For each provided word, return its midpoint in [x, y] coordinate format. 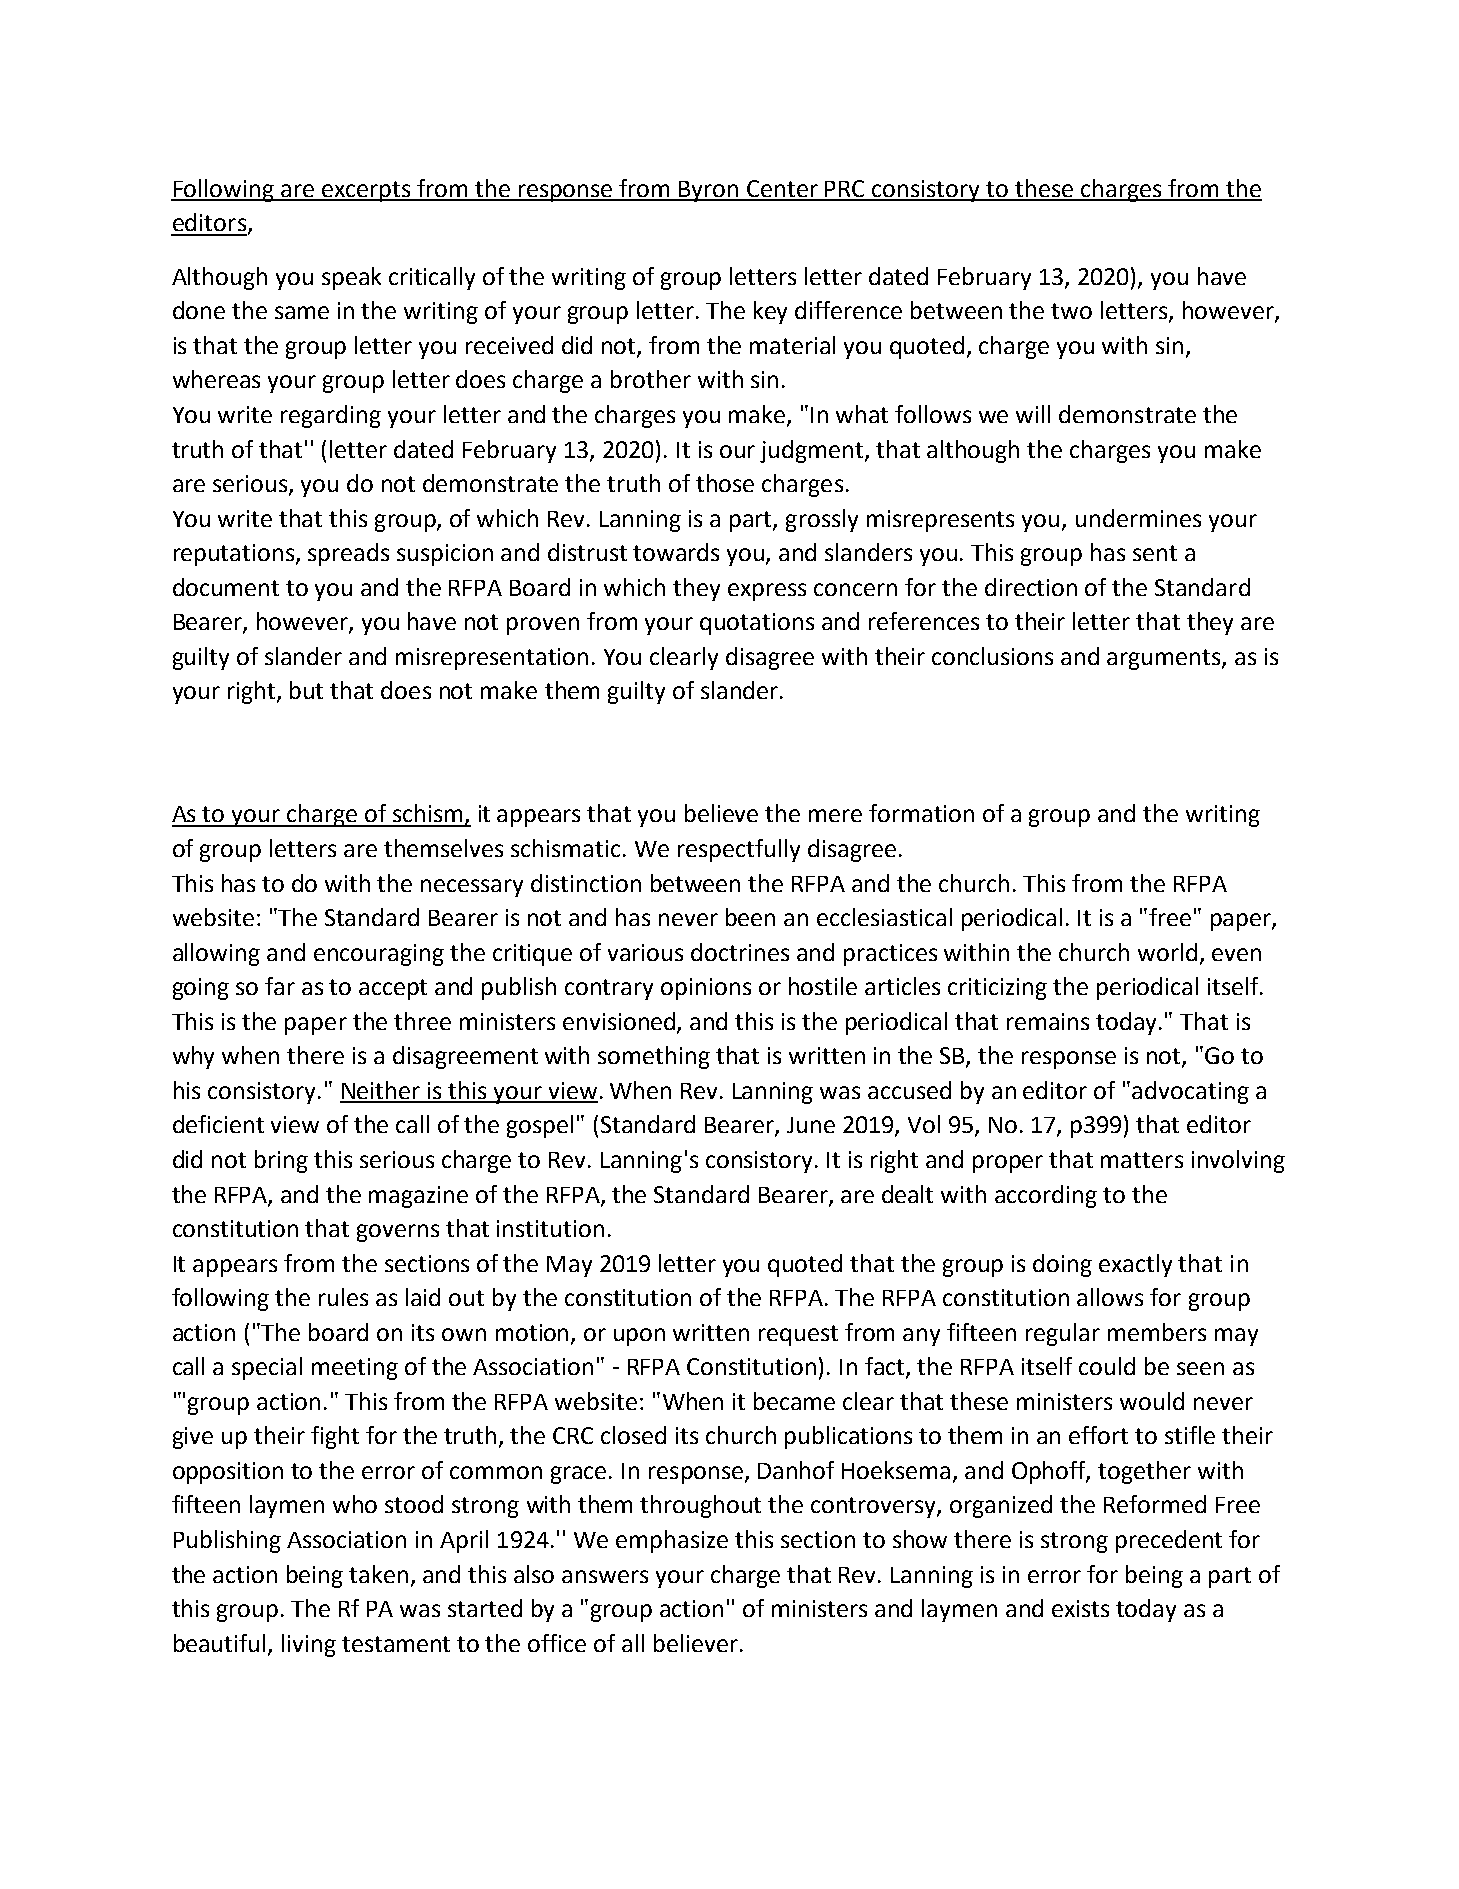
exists [1080, 1608]
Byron [709, 191]
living [309, 1645]
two [1071, 311]
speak [351, 278]
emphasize [672, 1541]
